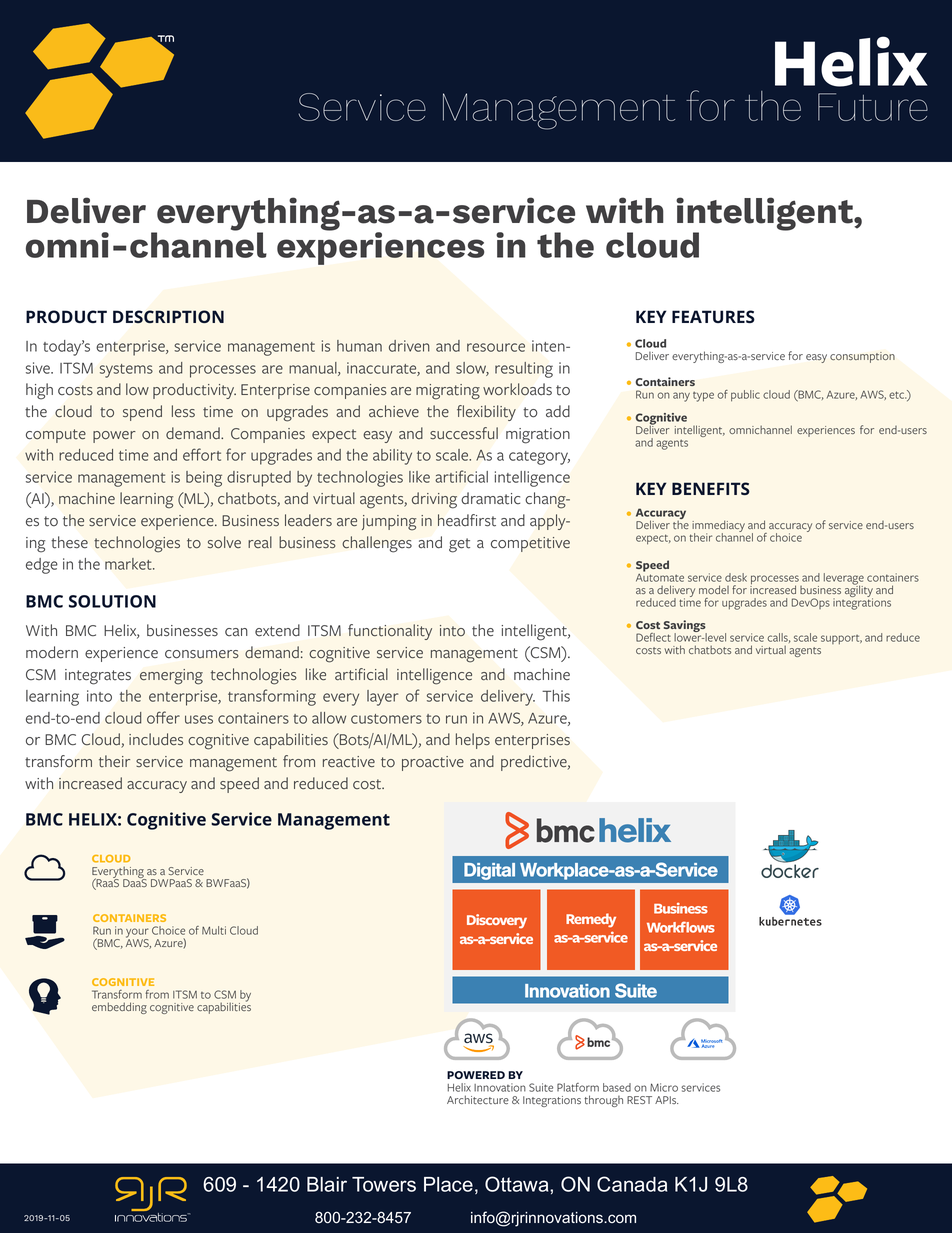 This page has height=1233, width=952. Describe the element at coordinates (168, 316) in the page. I see `DESCRIPTION` at that location.
